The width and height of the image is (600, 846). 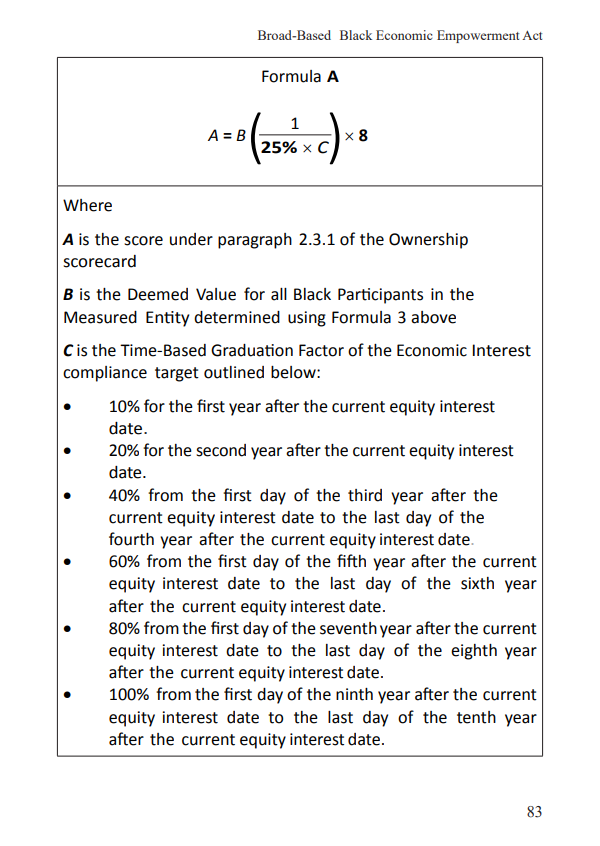 What do you see at coordinates (87, 205) in the image?
I see `Where` at bounding box center [87, 205].
